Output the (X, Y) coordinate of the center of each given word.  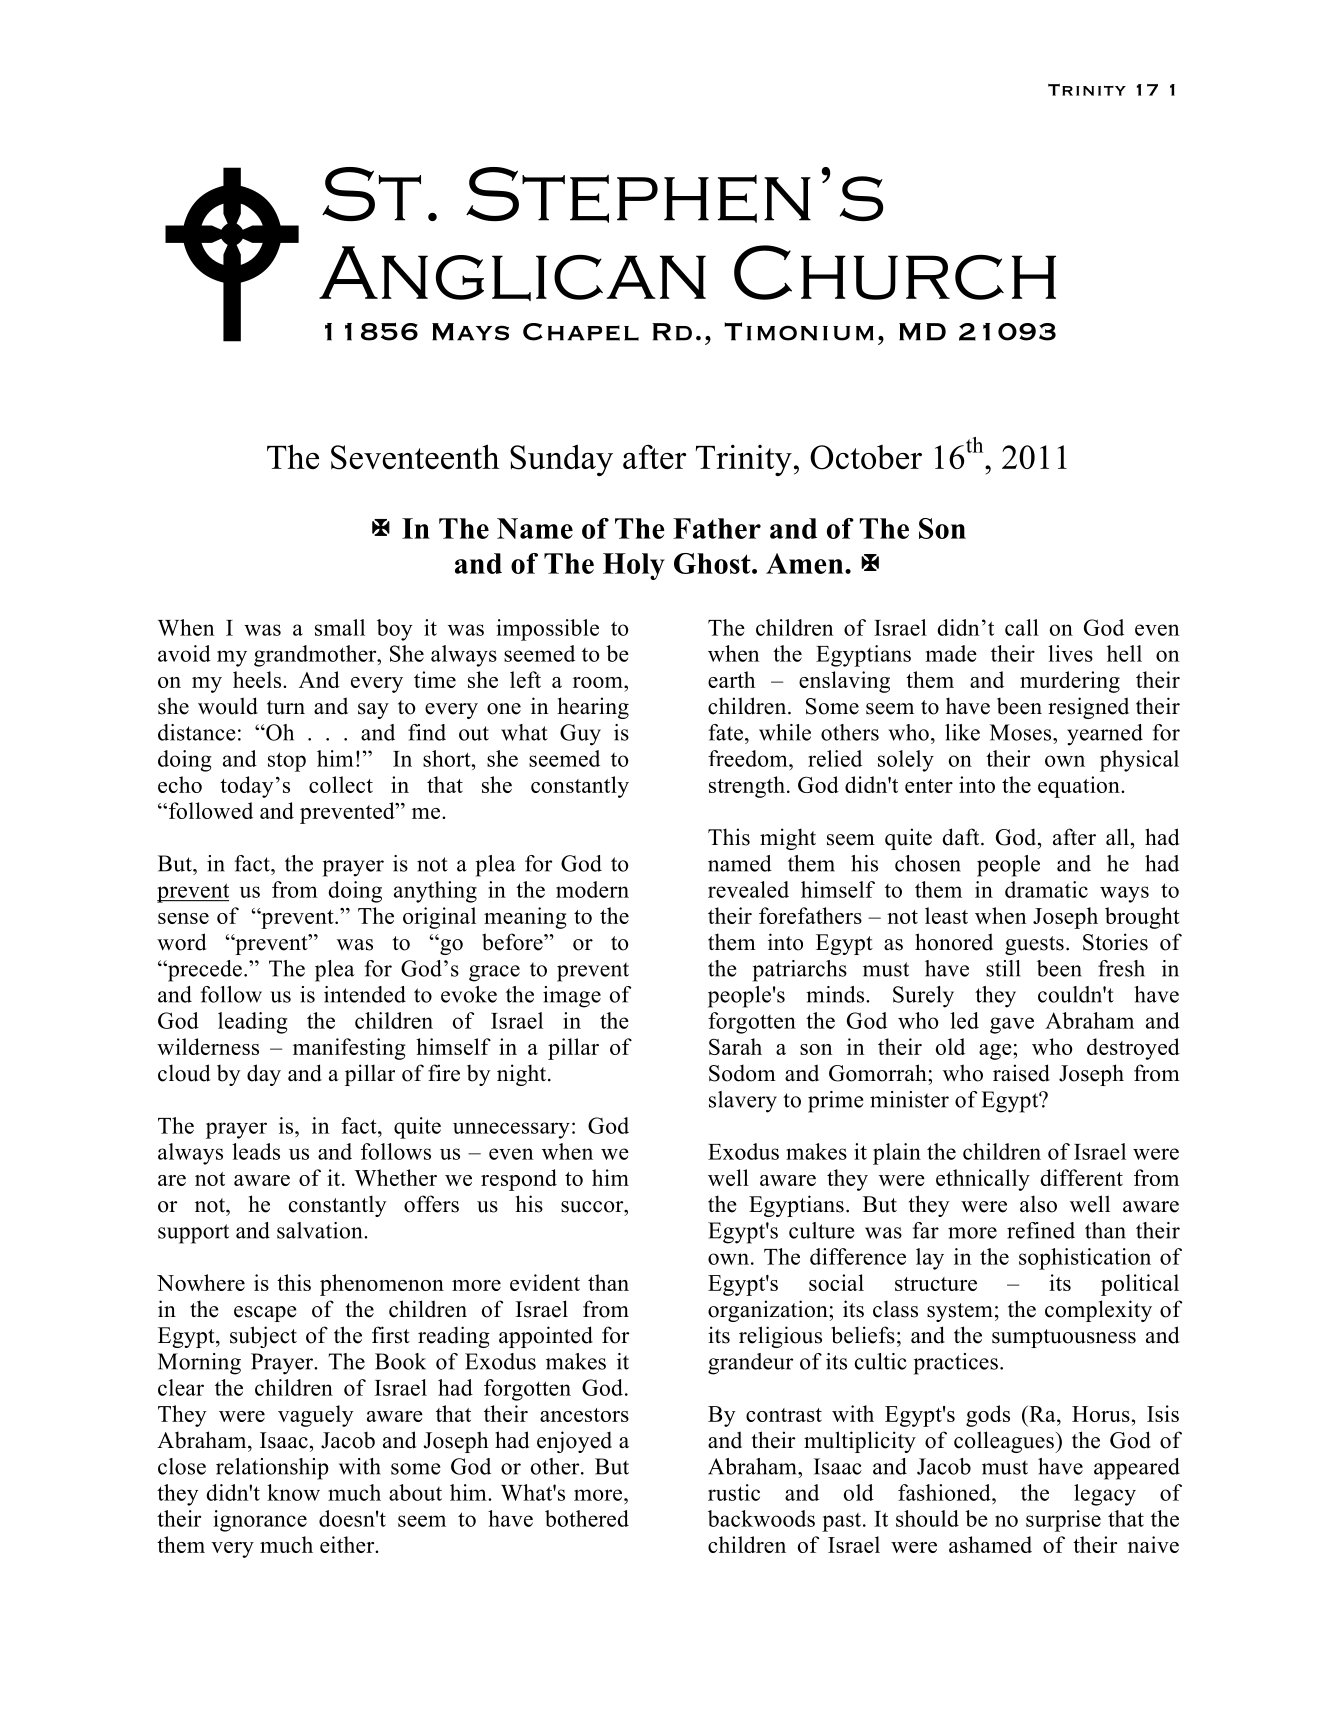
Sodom (742, 1073)
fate (726, 732)
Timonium (799, 331)
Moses (1022, 732)
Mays (470, 332)
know (293, 1492)
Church (895, 272)
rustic (734, 1492)
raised (1021, 1073)
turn (286, 707)
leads (256, 1151)
